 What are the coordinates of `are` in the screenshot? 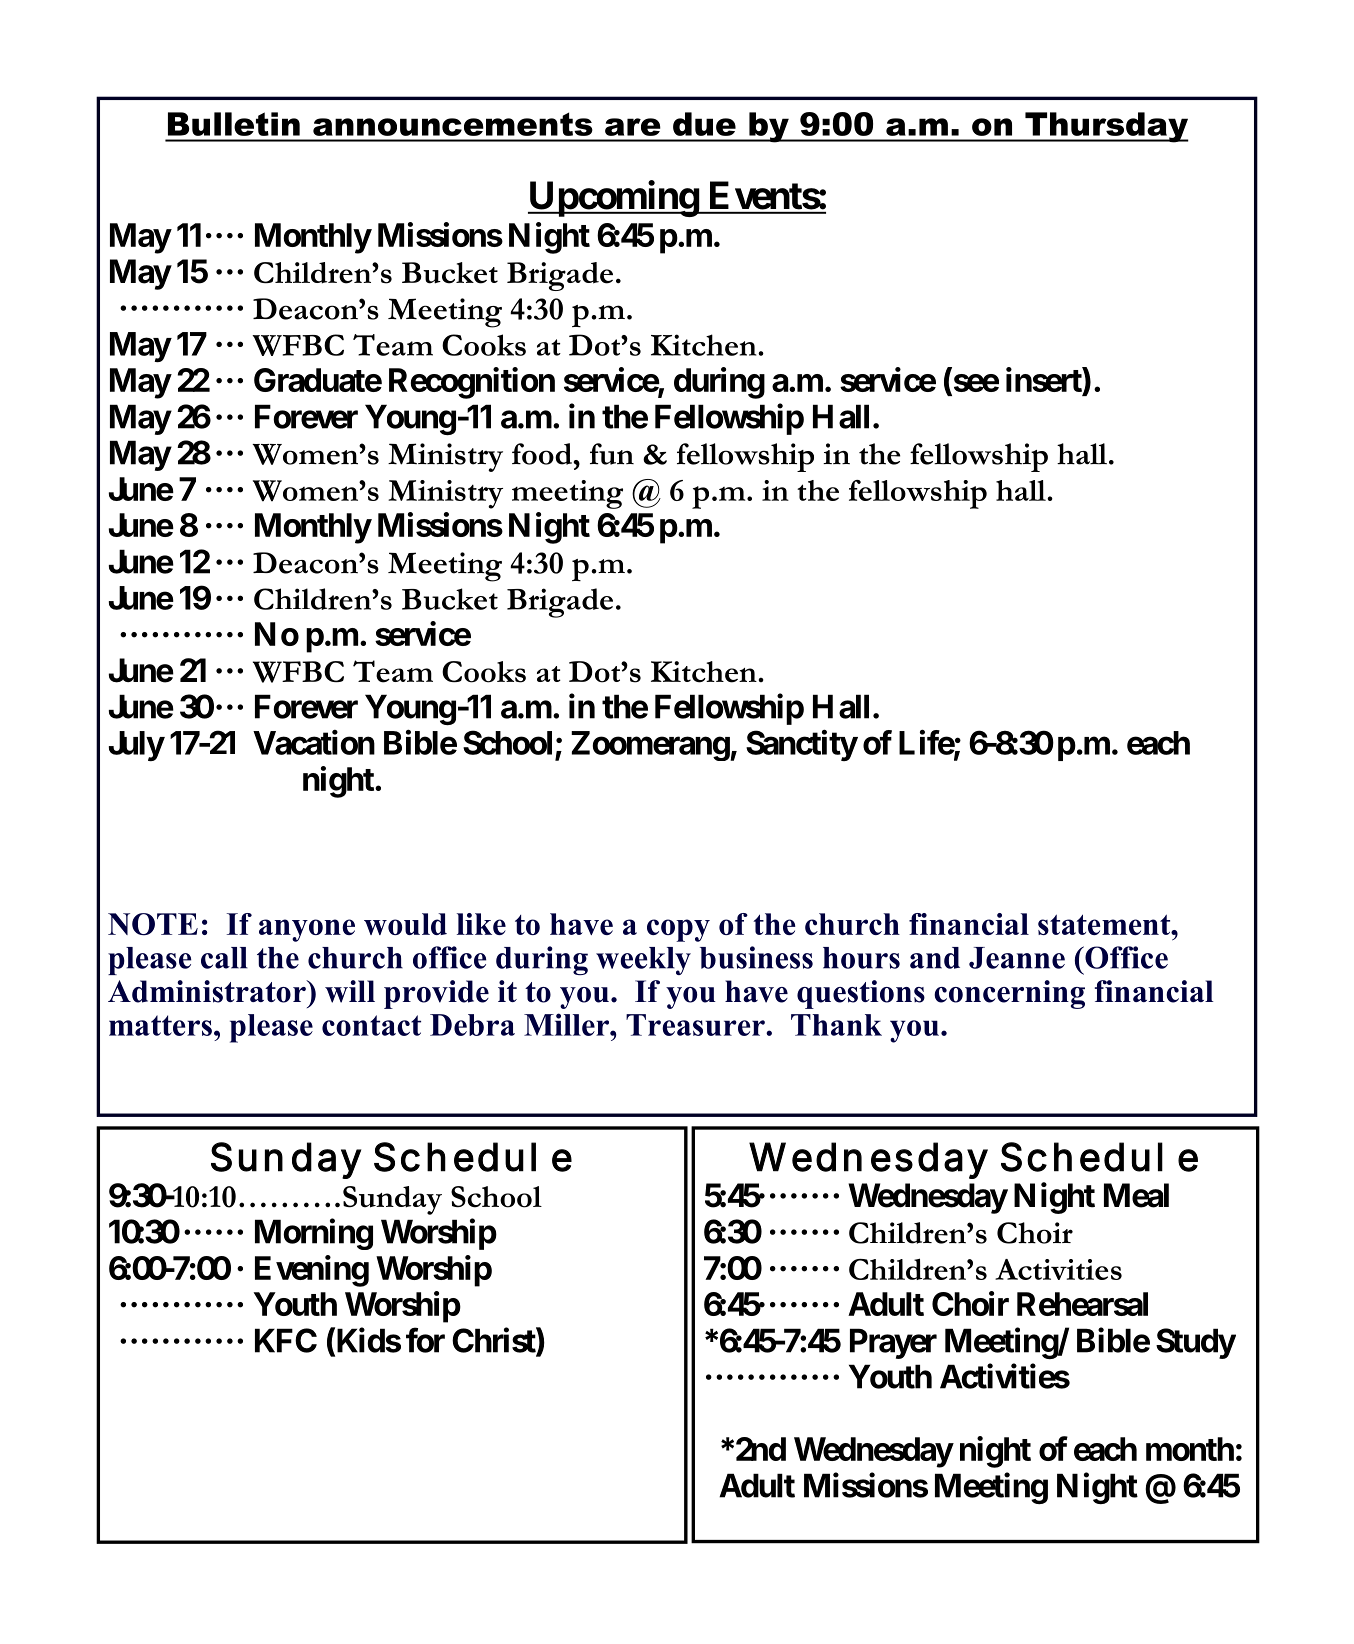 It's located at (633, 127).
